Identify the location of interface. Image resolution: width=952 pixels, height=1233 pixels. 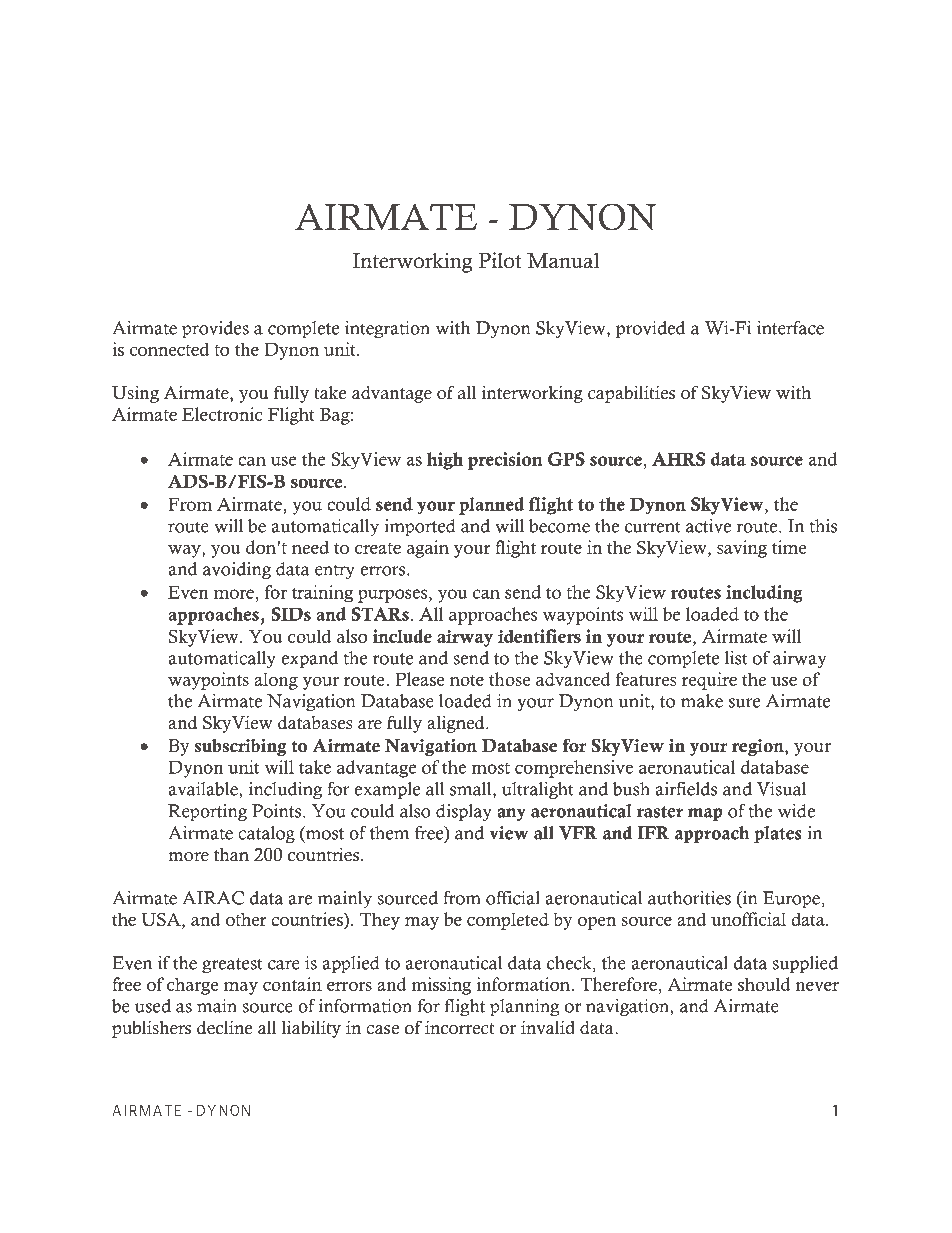
(790, 328).
